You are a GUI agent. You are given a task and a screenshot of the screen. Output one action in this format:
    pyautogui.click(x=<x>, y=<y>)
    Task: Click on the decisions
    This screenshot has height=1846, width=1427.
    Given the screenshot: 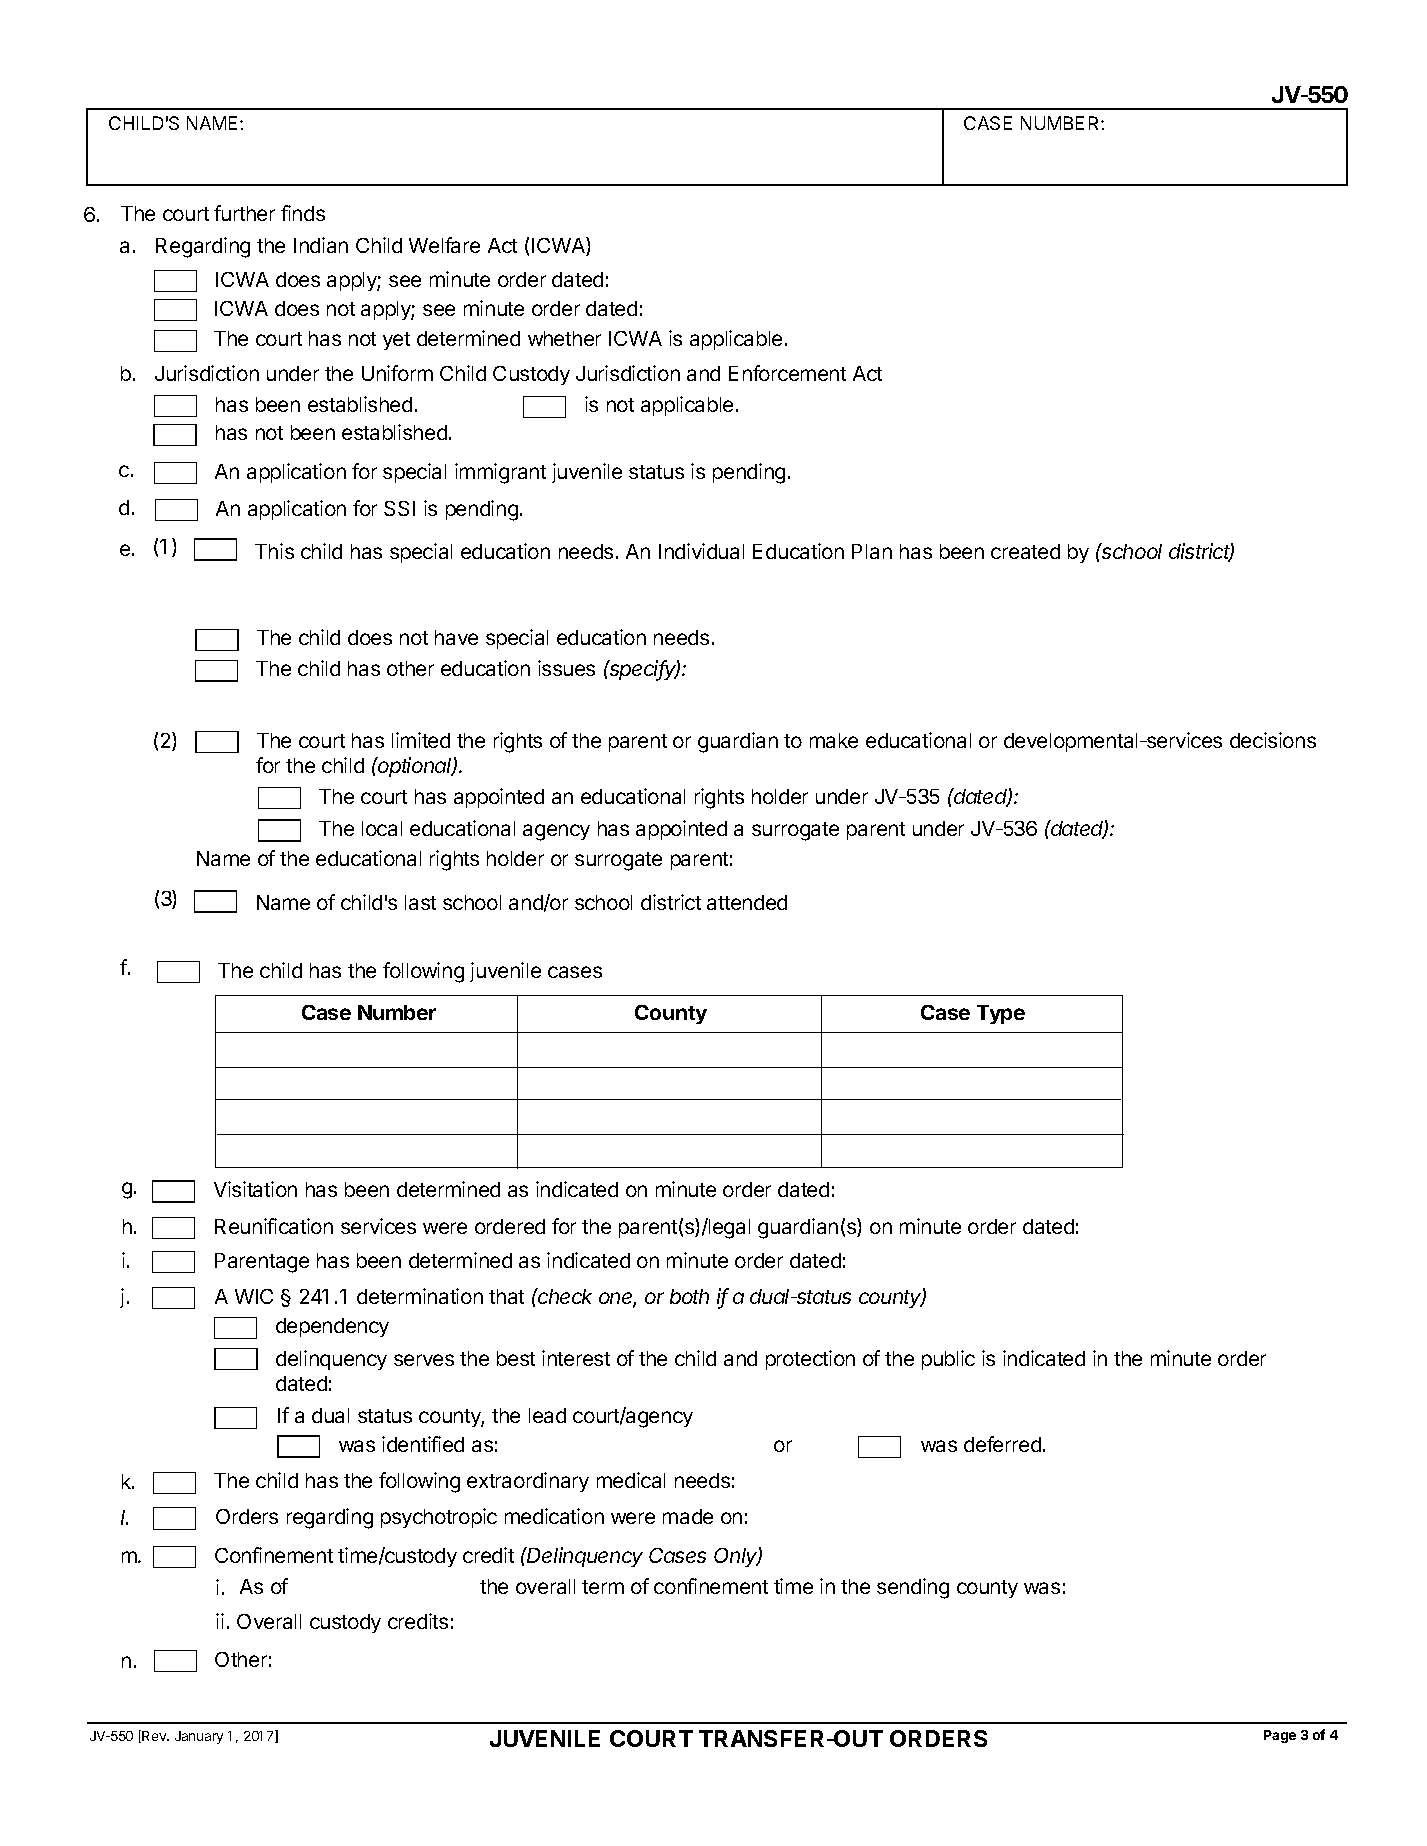 What is the action you would take?
    pyautogui.click(x=1273, y=740)
